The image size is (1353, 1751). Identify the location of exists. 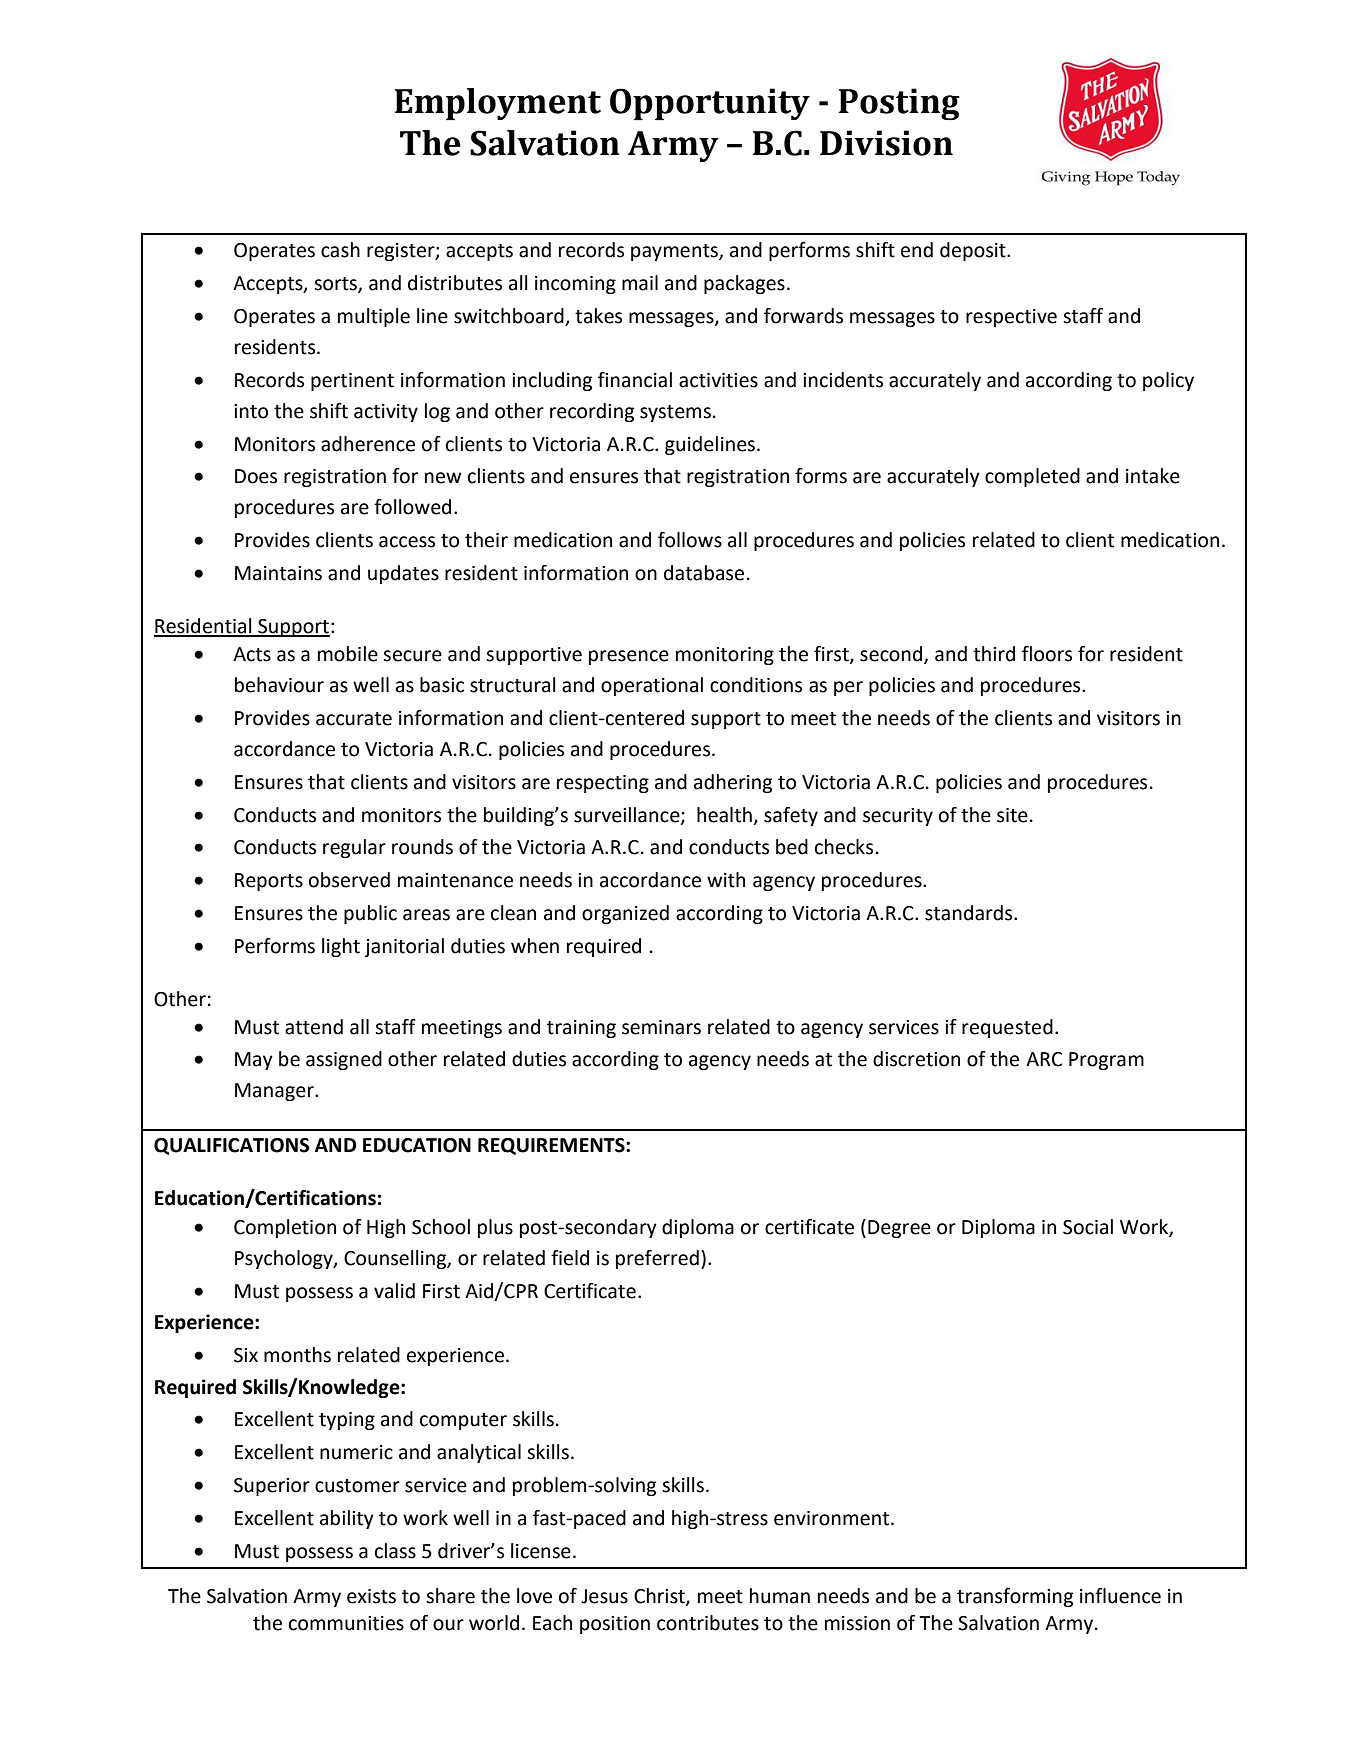
(371, 1596).
